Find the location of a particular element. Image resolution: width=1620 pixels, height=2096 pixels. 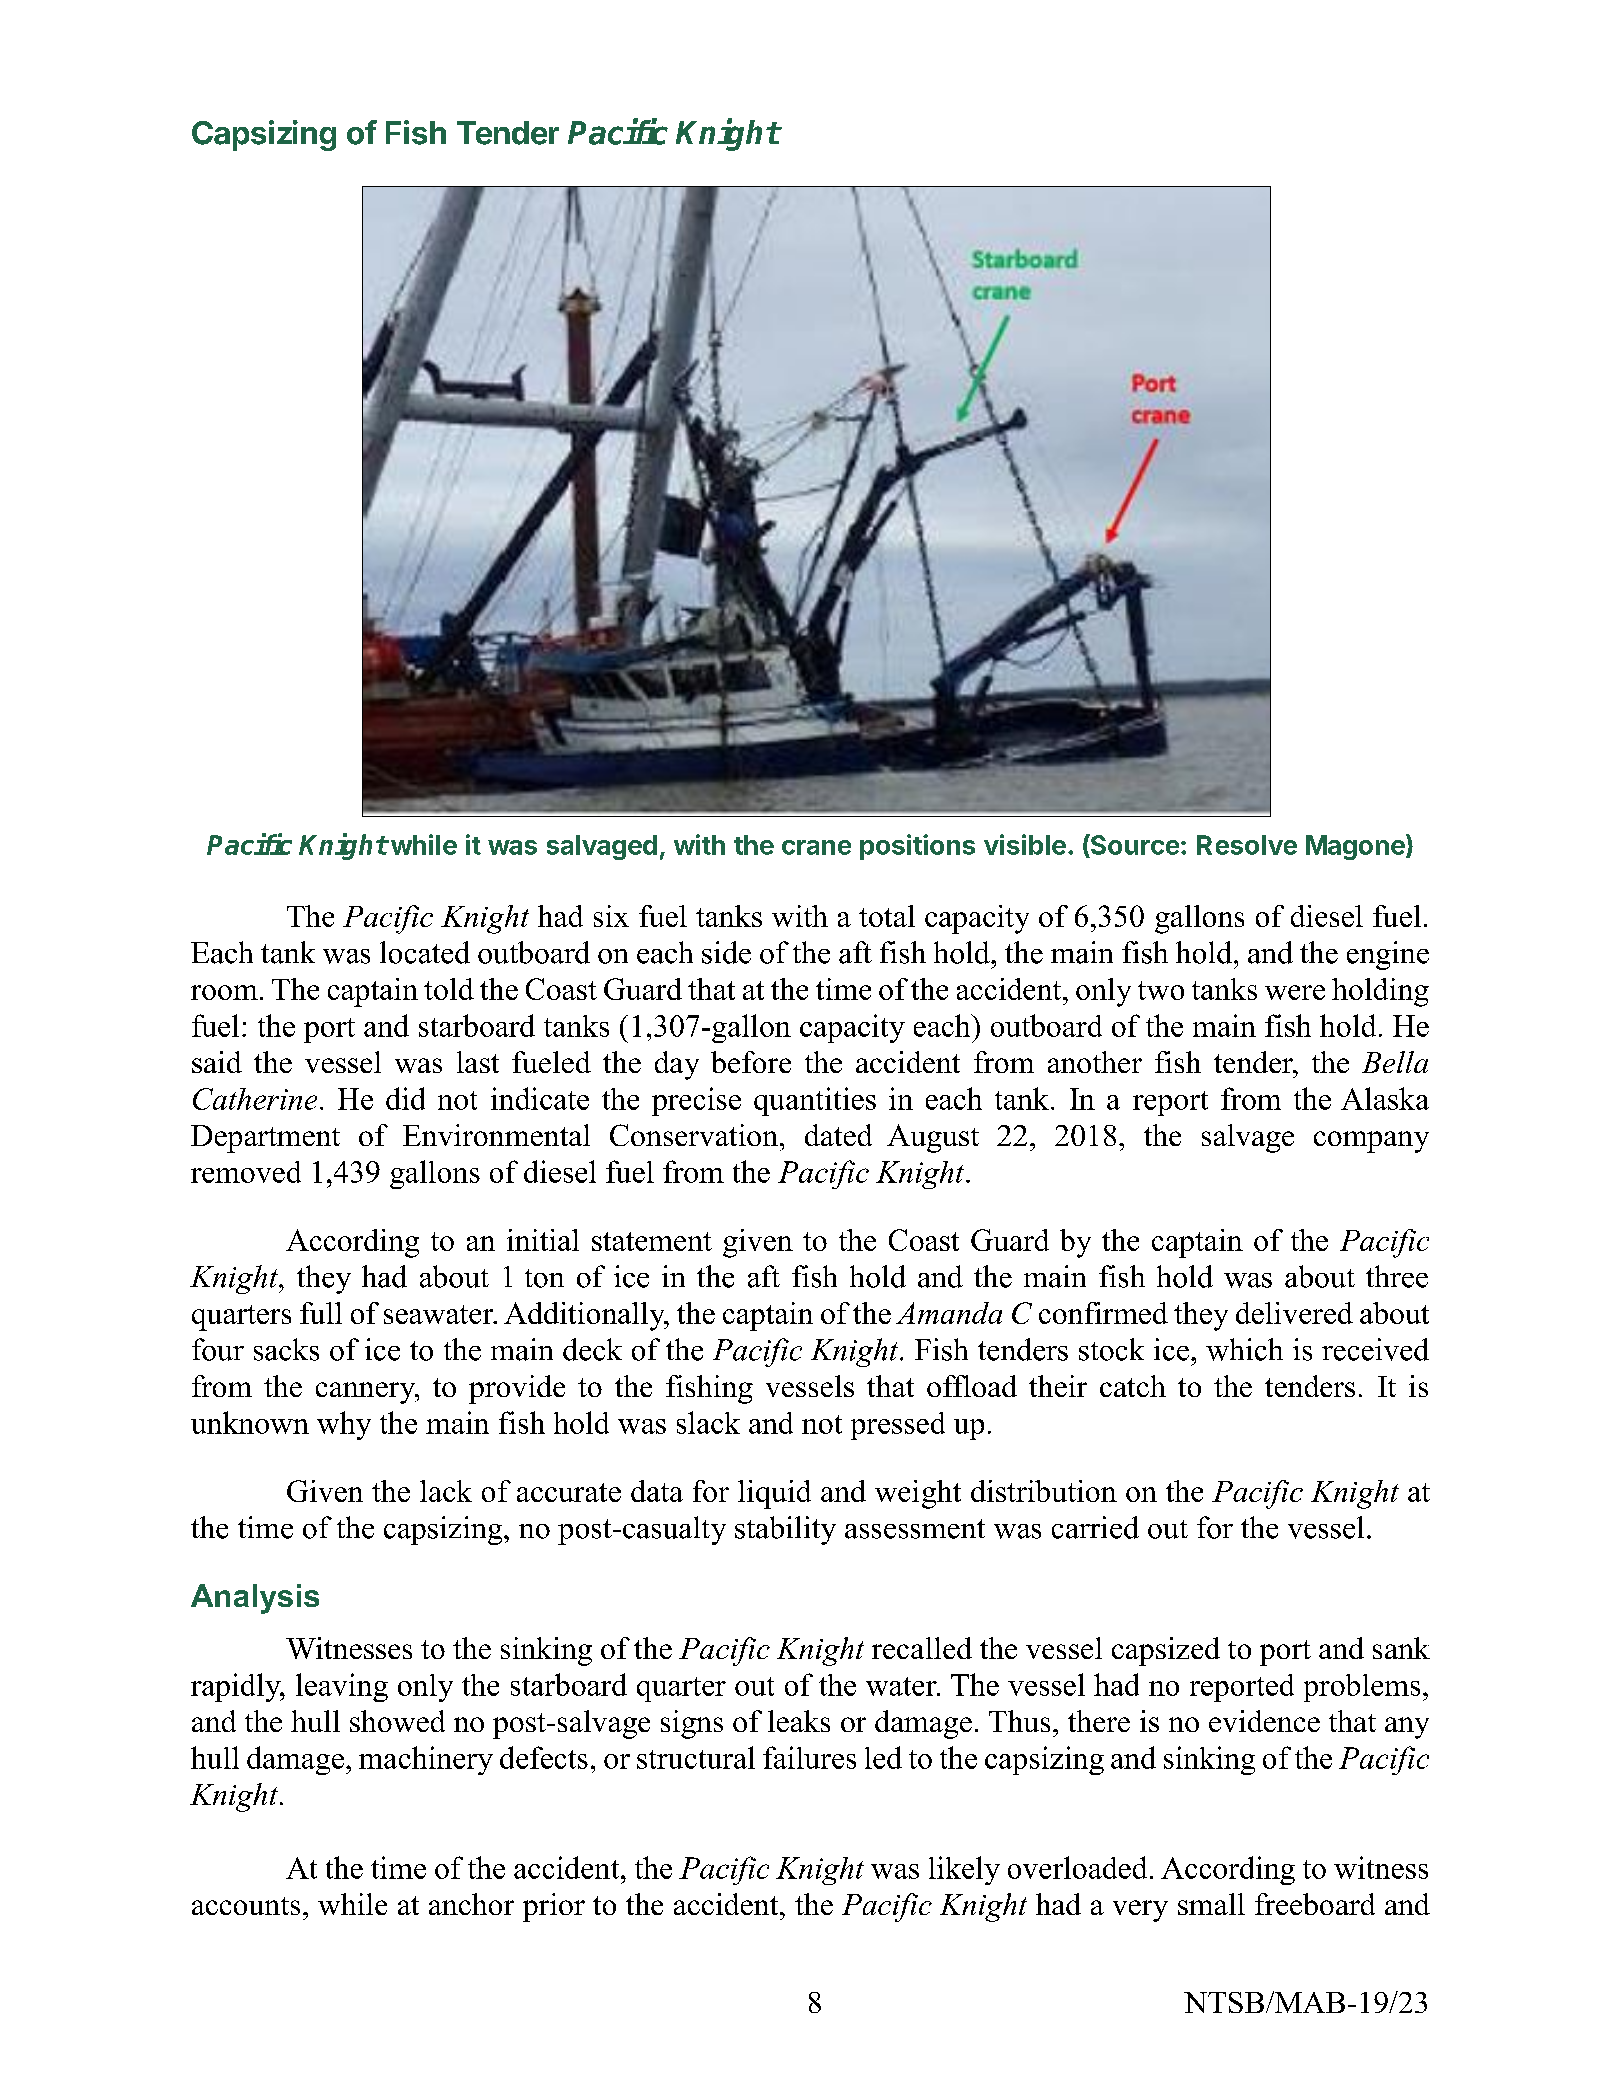

located is located at coordinates (425, 952).
